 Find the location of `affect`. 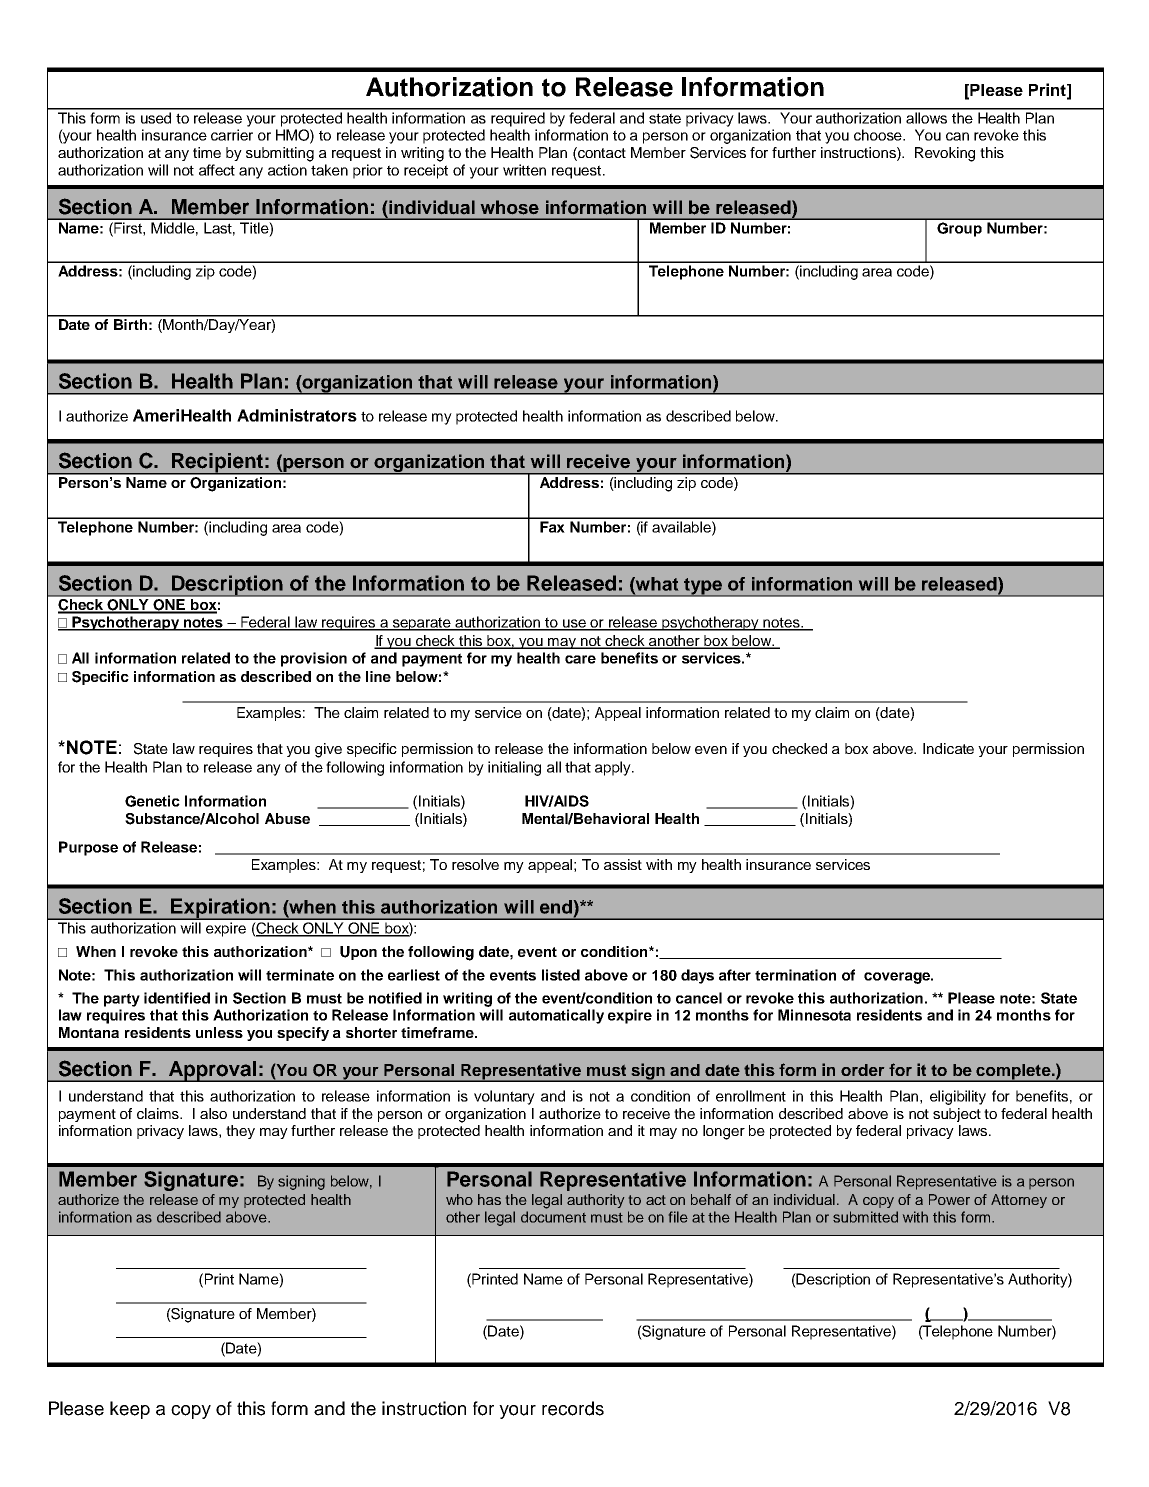

affect is located at coordinates (217, 170).
